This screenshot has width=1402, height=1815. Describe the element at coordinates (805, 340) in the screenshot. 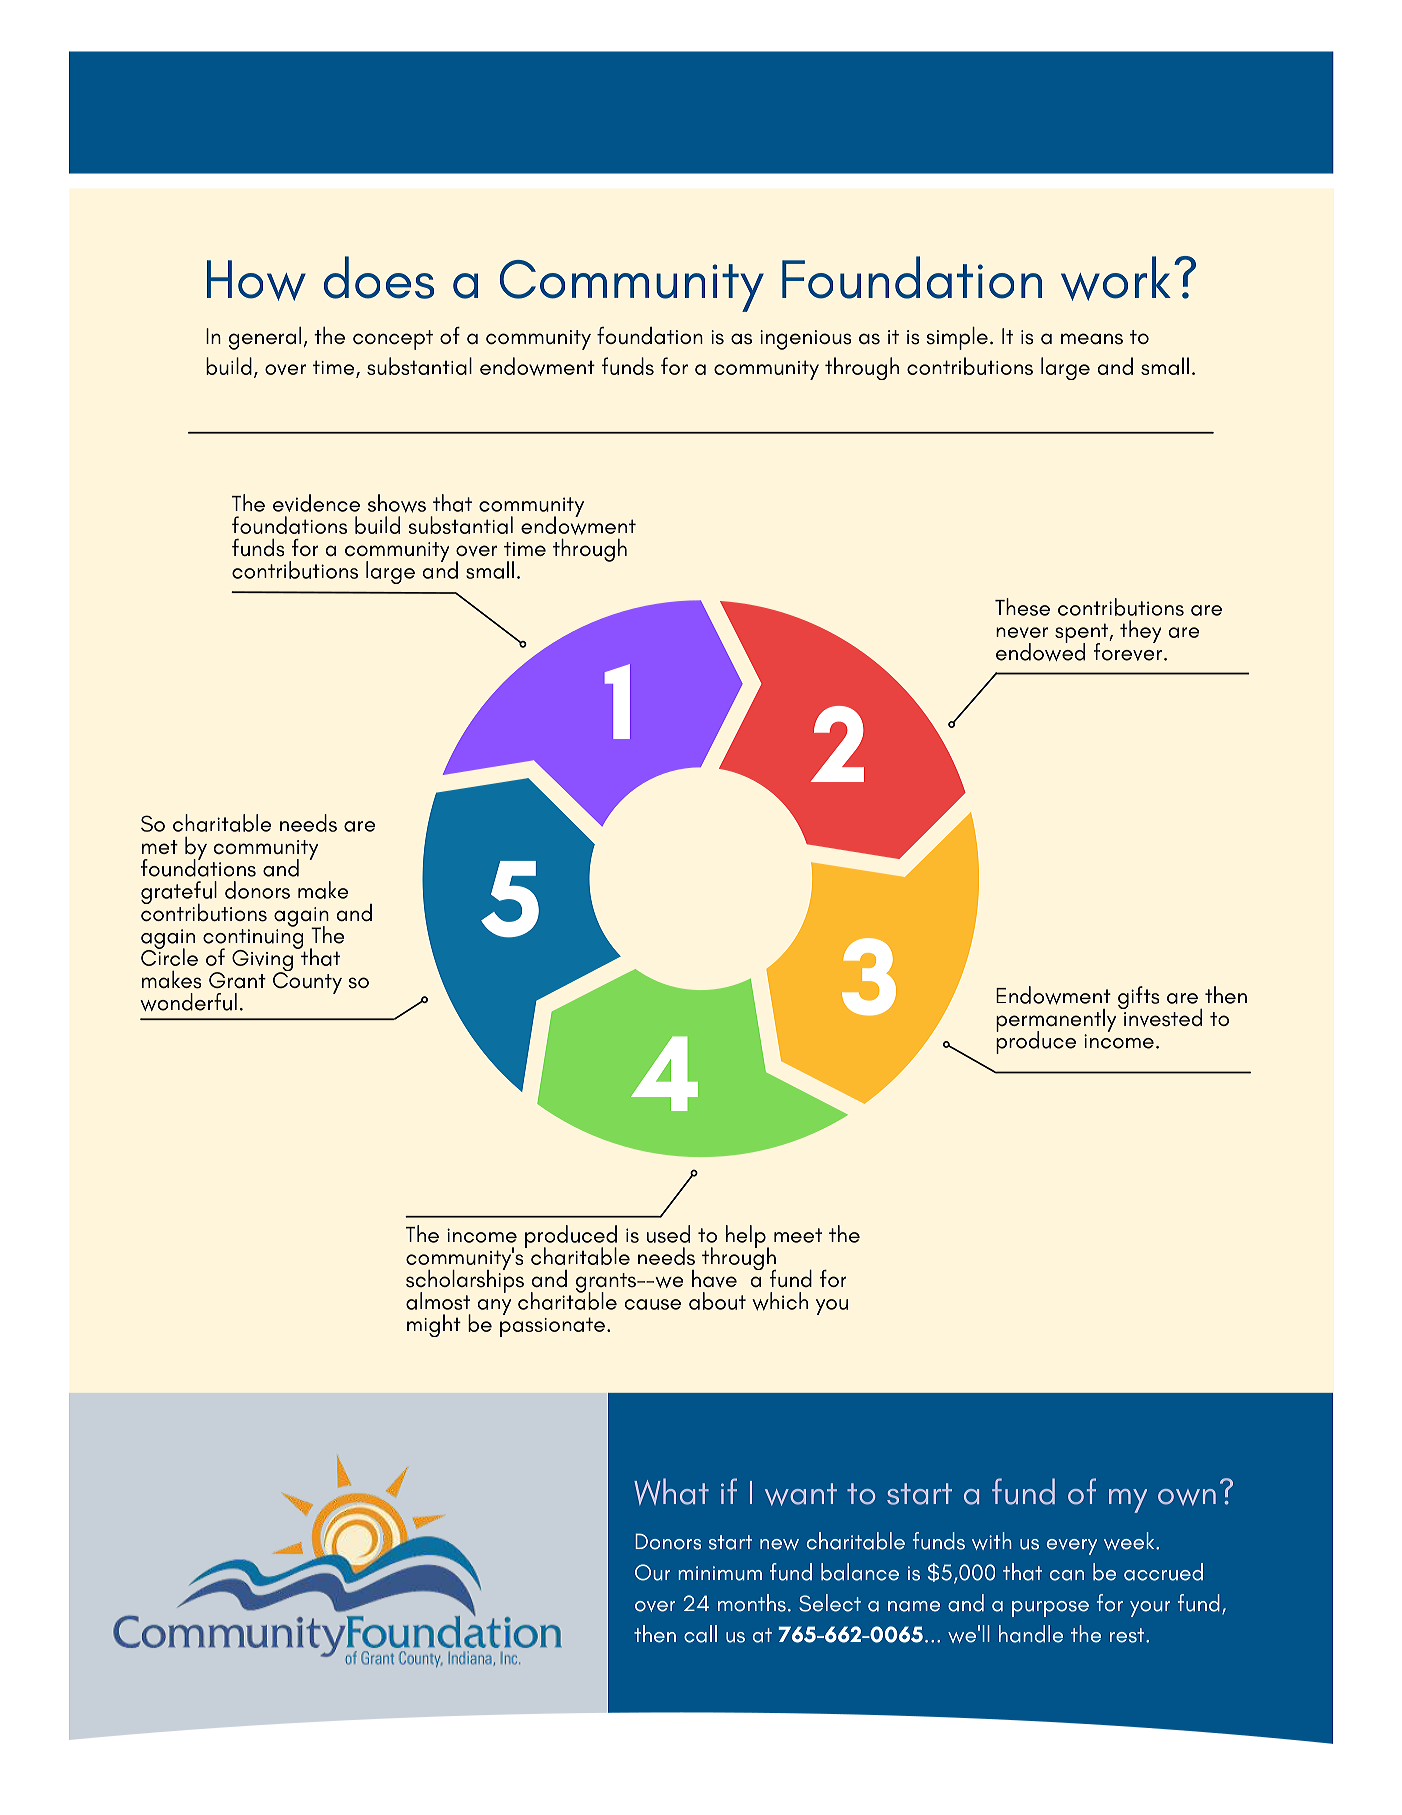

I see `ingenious` at that location.
